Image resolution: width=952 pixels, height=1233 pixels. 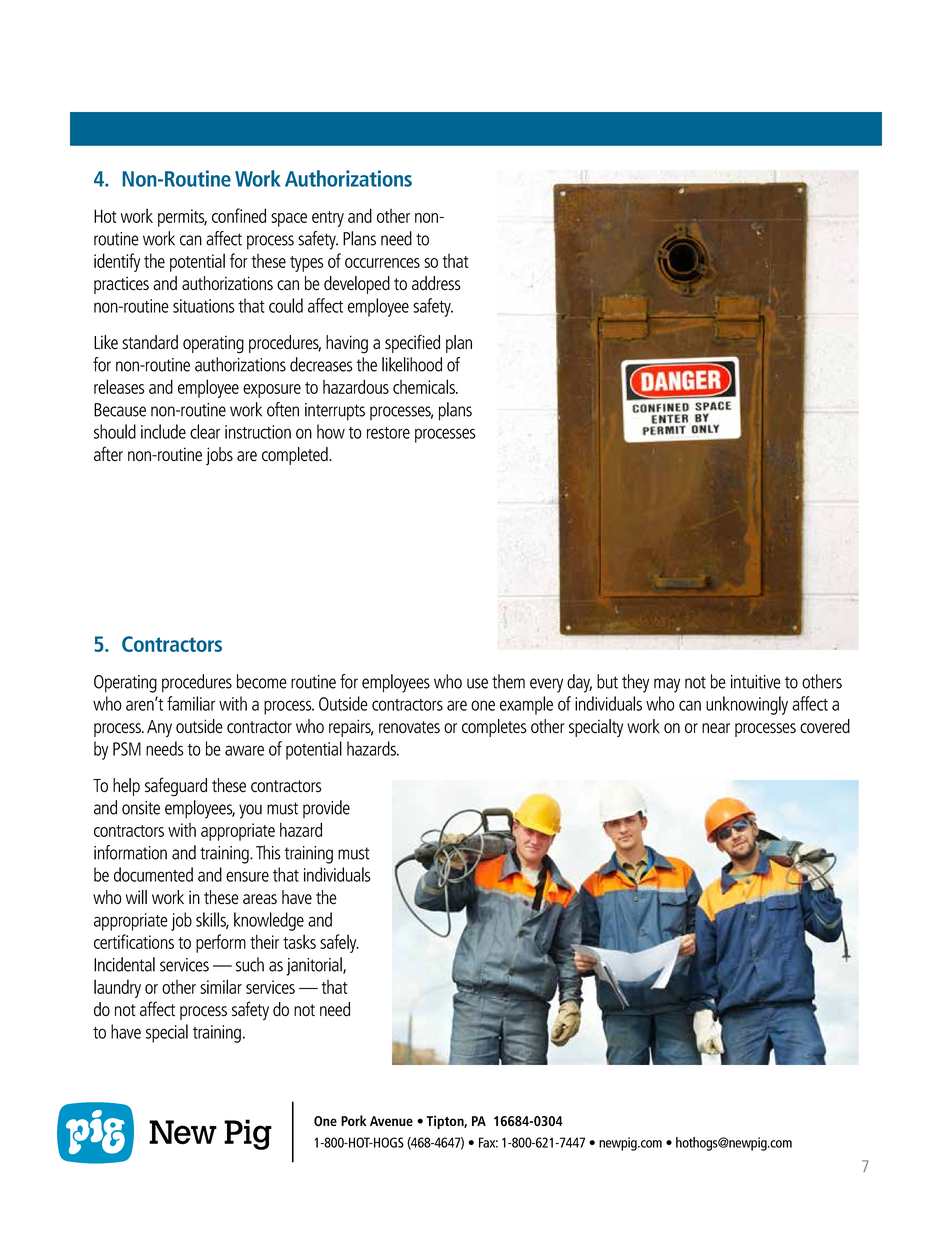 What do you see at coordinates (508, 681) in the screenshot?
I see `them` at bounding box center [508, 681].
